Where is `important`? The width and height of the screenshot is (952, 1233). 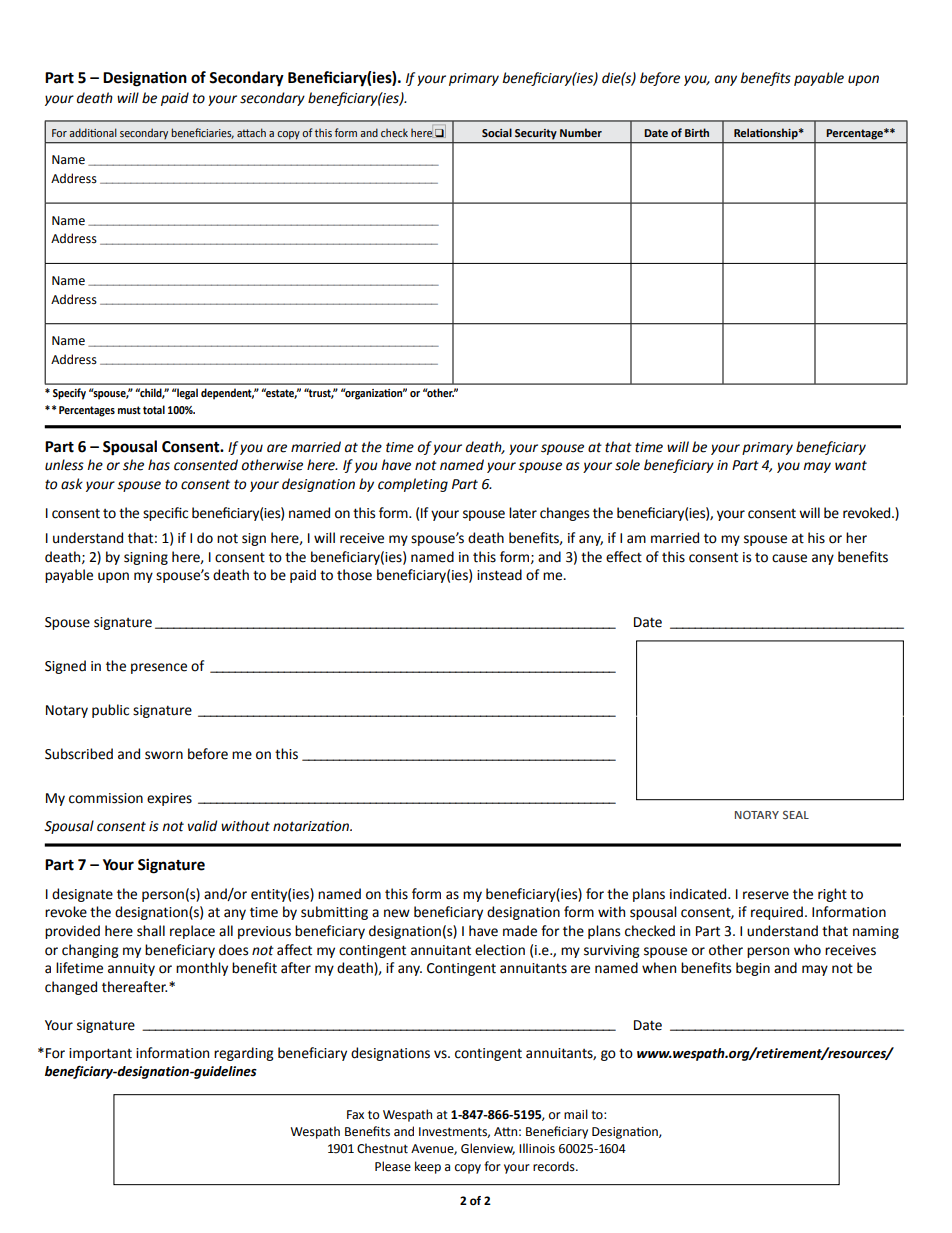 important is located at coordinates (100, 1054).
